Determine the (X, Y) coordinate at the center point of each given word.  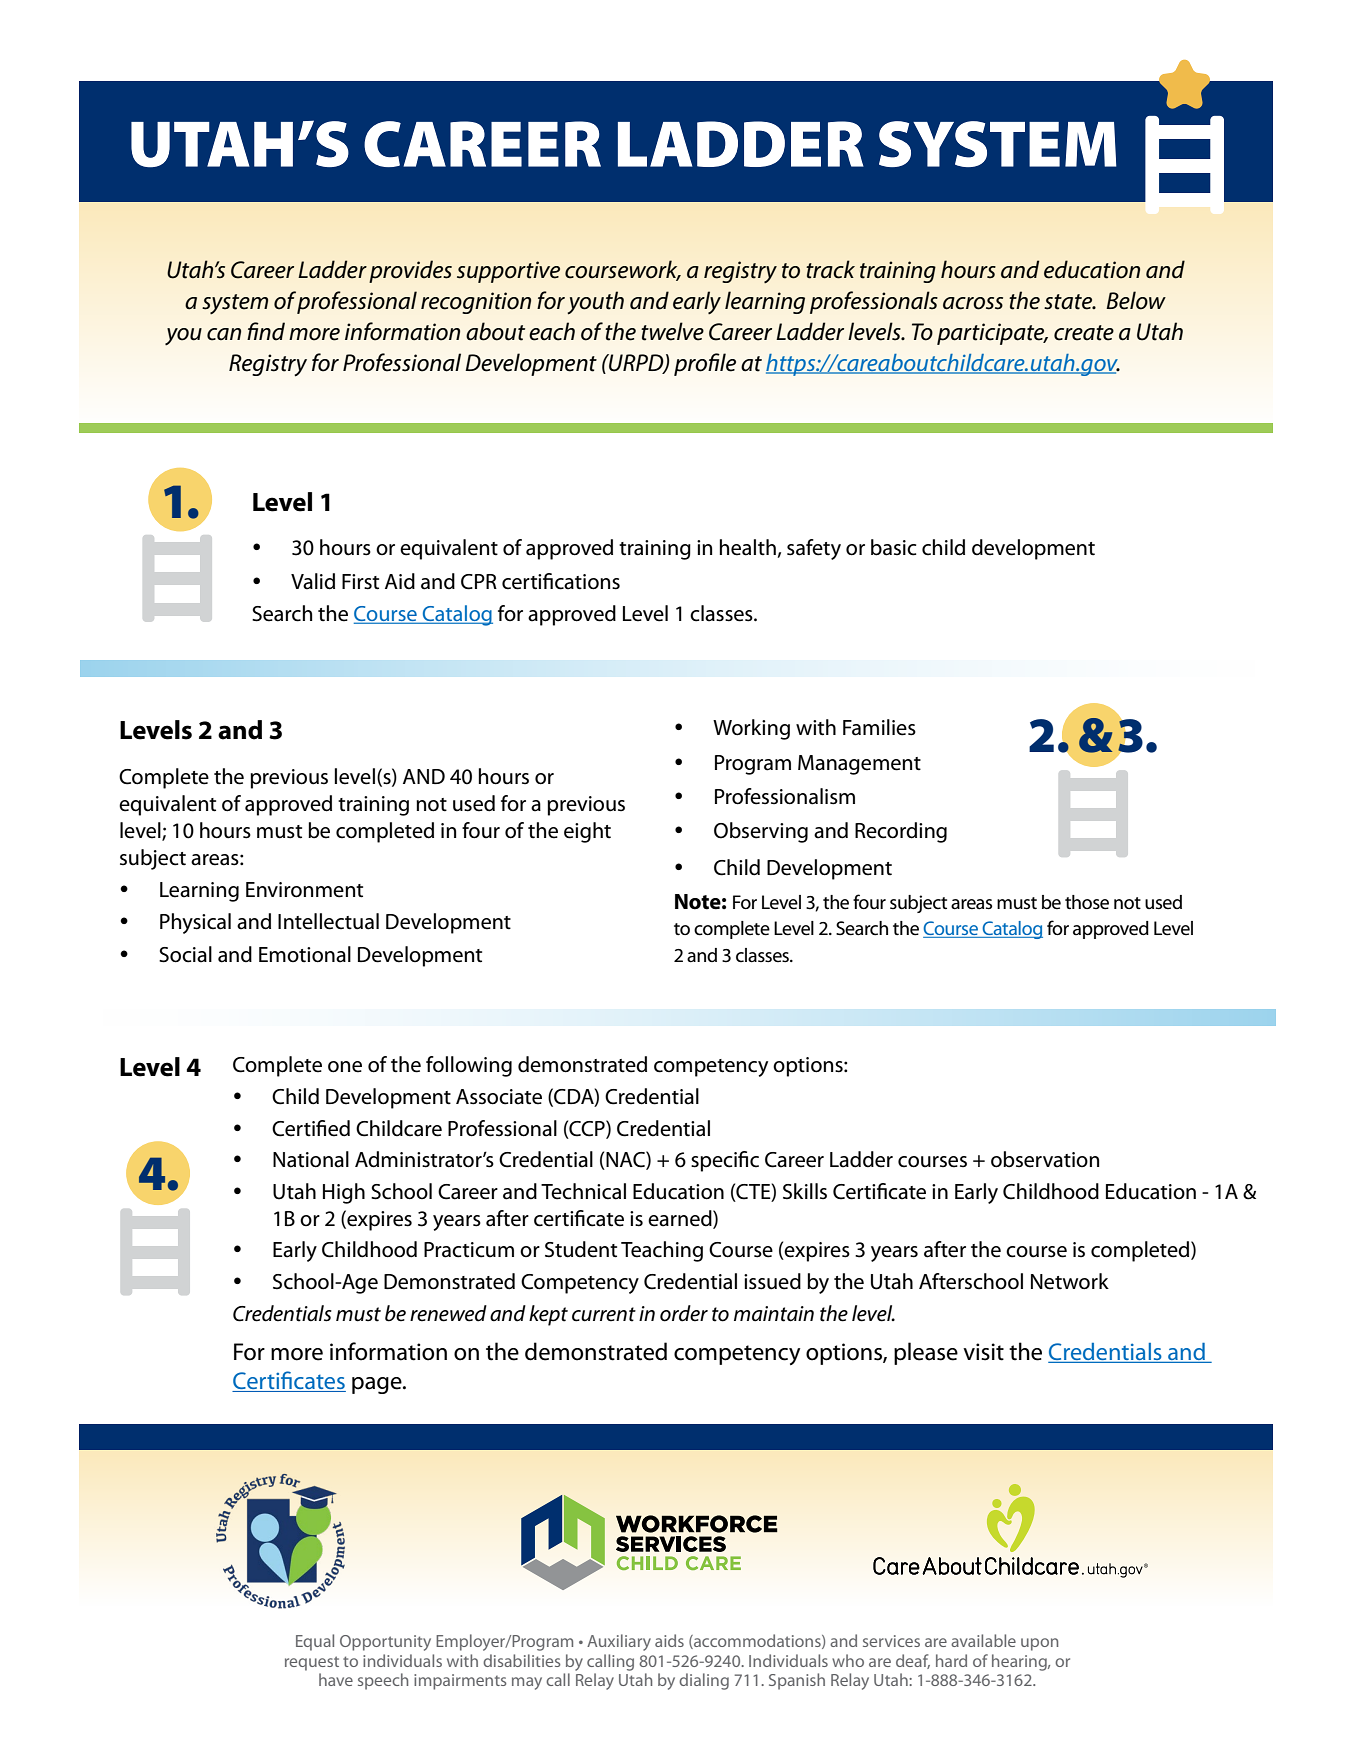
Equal (315, 1642)
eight (587, 832)
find (266, 331)
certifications (561, 581)
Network (1070, 1281)
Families (879, 727)
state (1069, 302)
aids (669, 1640)
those (1087, 902)
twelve (672, 331)
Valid (313, 581)
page (378, 1385)
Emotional (305, 954)
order (684, 1313)
